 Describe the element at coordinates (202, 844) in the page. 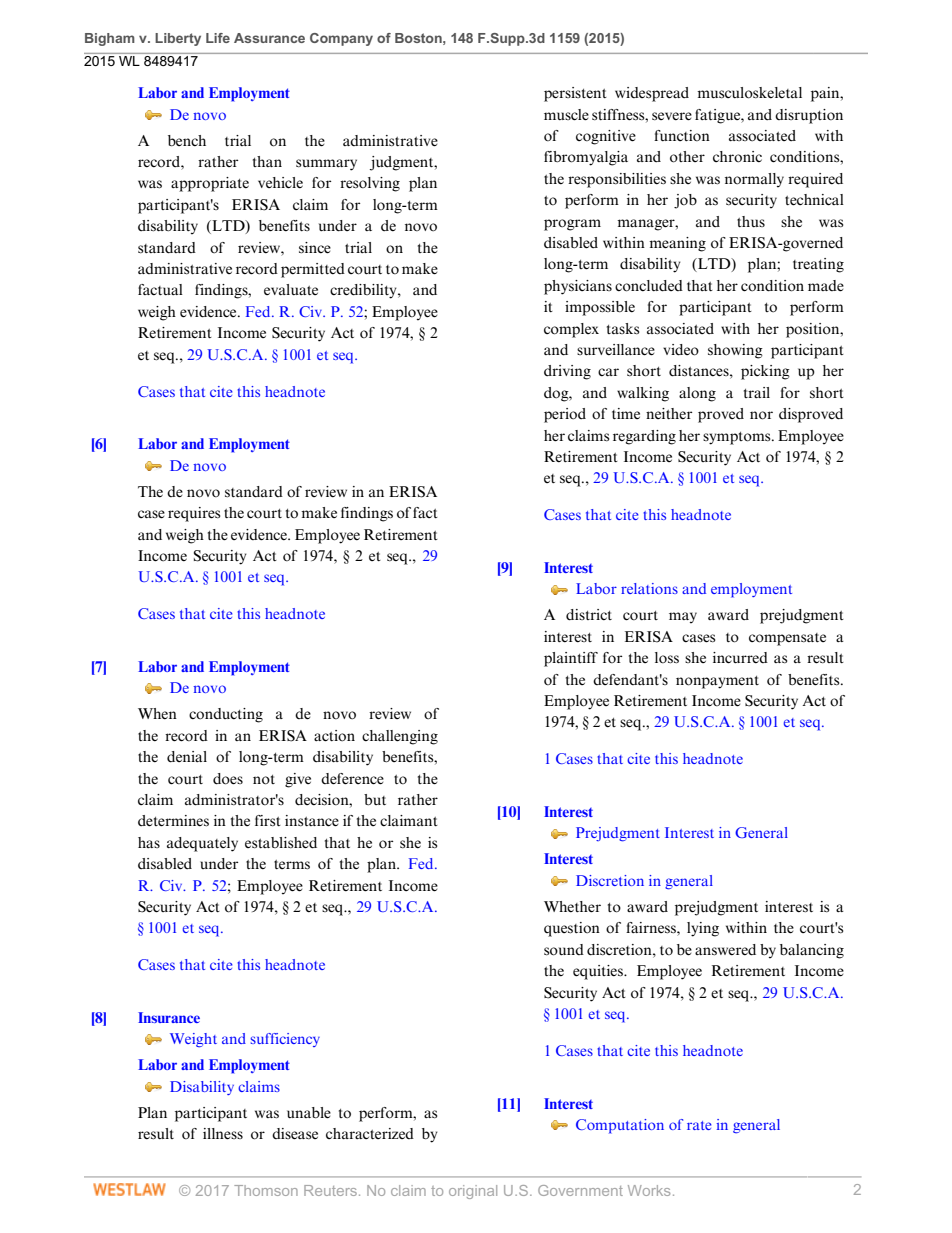

I see `adequately` at that location.
